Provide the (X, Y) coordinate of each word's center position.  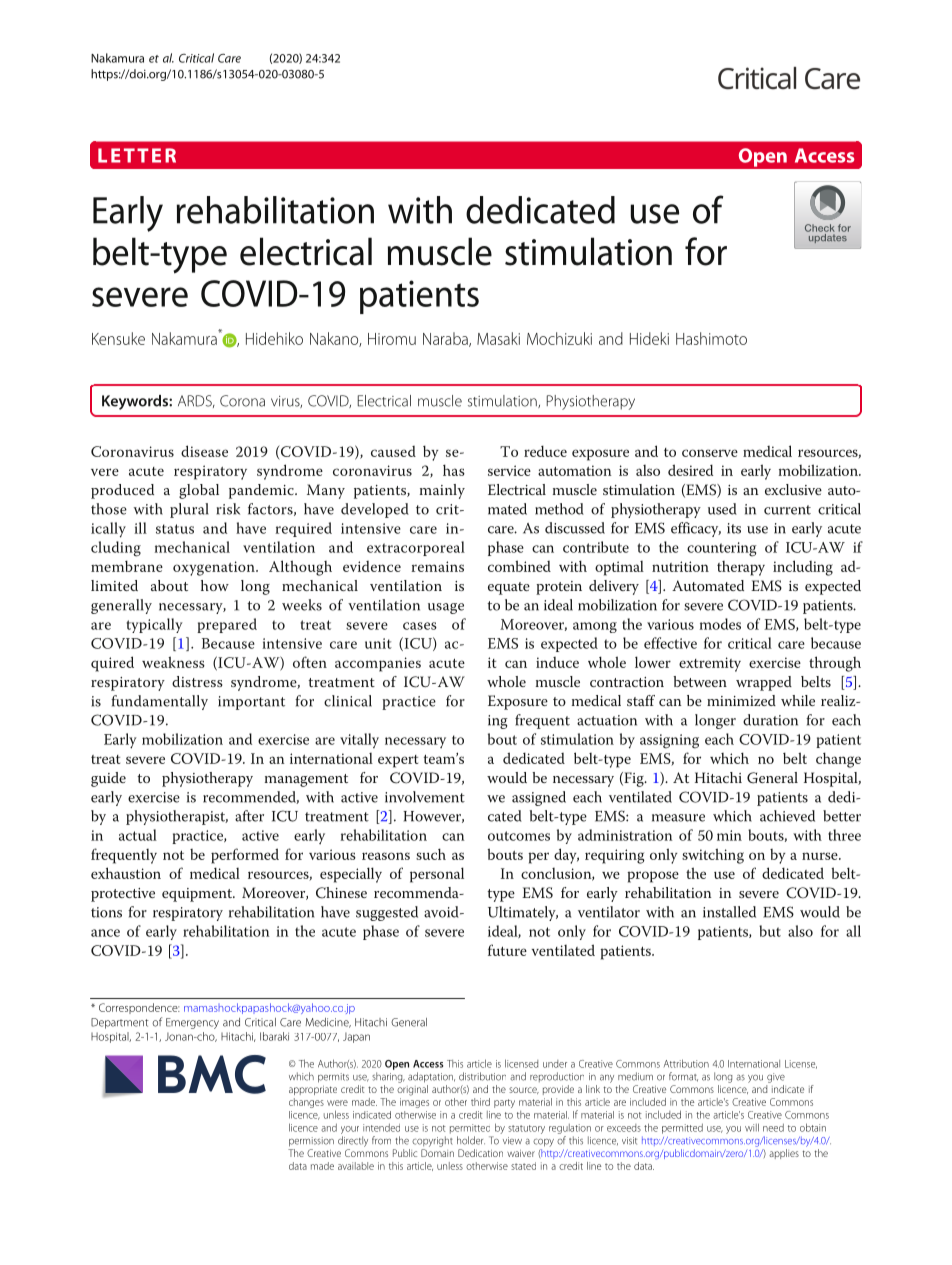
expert (398, 761)
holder (471, 1140)
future (507, 950)
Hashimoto (711, 338)
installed (729, 912)
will (752, 1127)
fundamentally (159, 702)
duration (770, 720)
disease (204, 451)
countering (722, 549)
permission (311, 1142)
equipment (198, 895)
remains (437, 566)
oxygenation (215, 568)
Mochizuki (559, 338)
